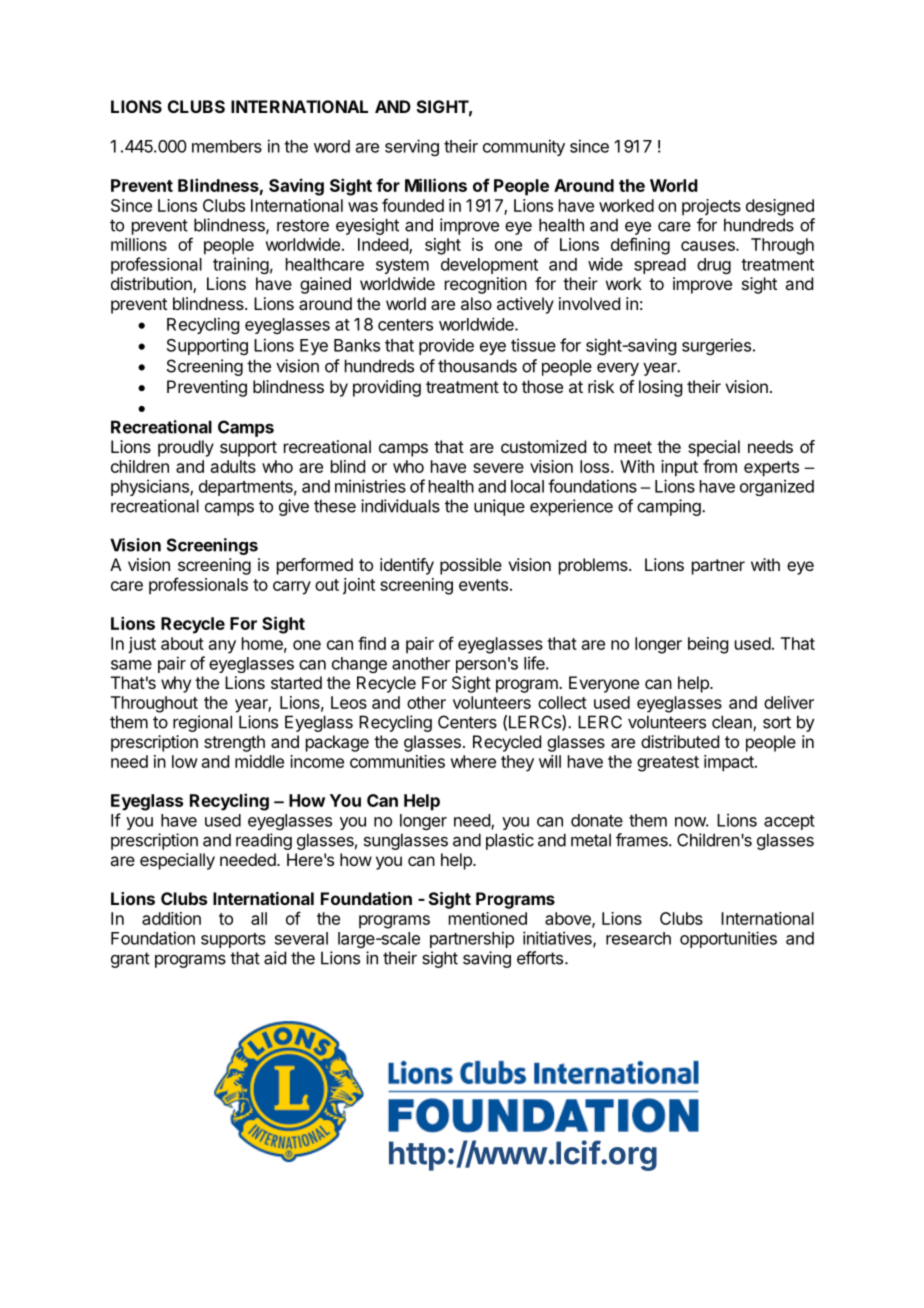 Image resolution: width=924 pixels, height=1308 pixels. Describe the element at coordinates (488, 918) in the screenshot. I see `mentioned` at that location.
